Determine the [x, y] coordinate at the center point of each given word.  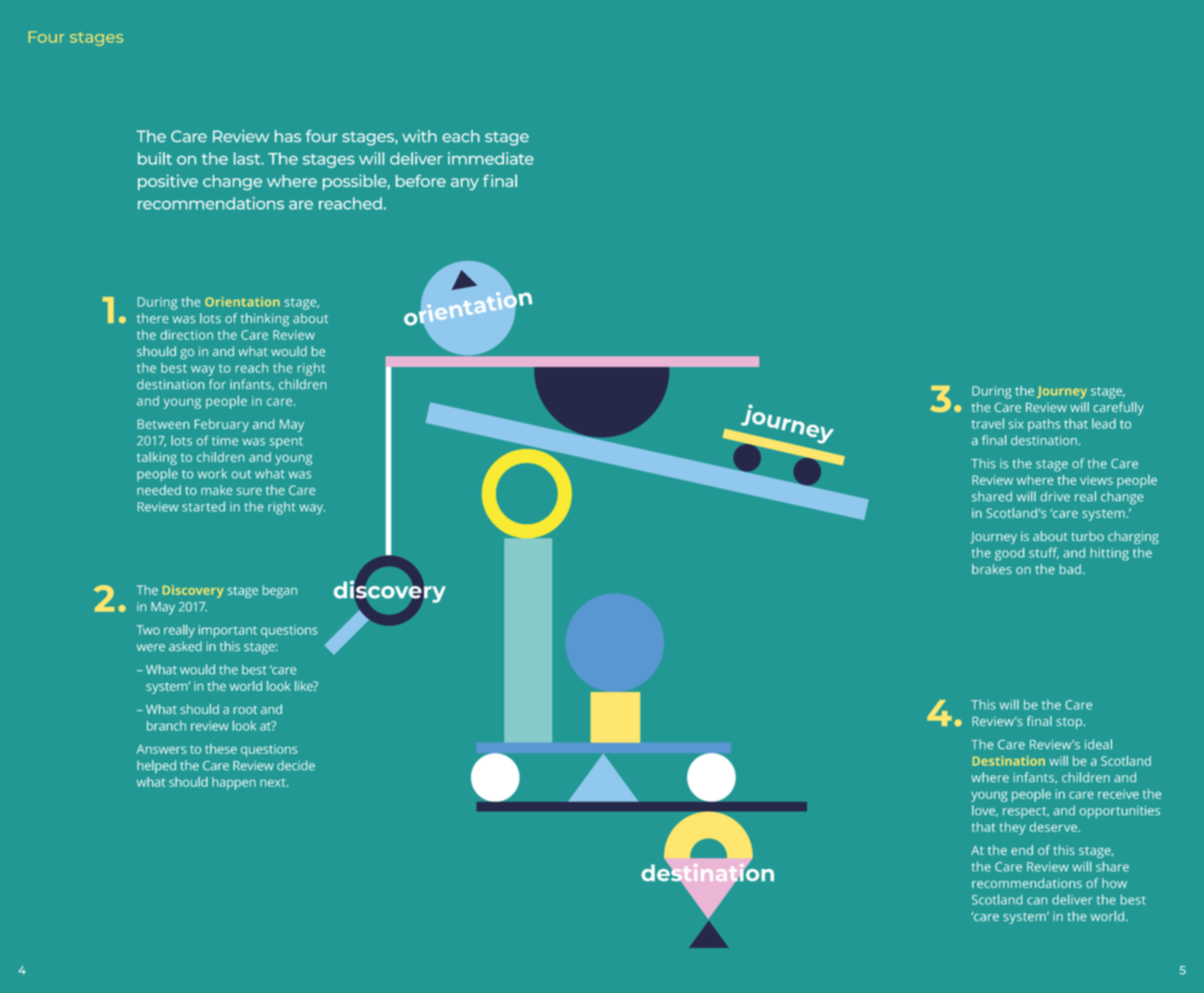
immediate [491, 158]
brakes [992, 569]
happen [234, 783]
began [280, 591]
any [465, 184]
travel [988, 423]
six [1016, 424]
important [228, 631]
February [222, 425]
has [288, 136]
